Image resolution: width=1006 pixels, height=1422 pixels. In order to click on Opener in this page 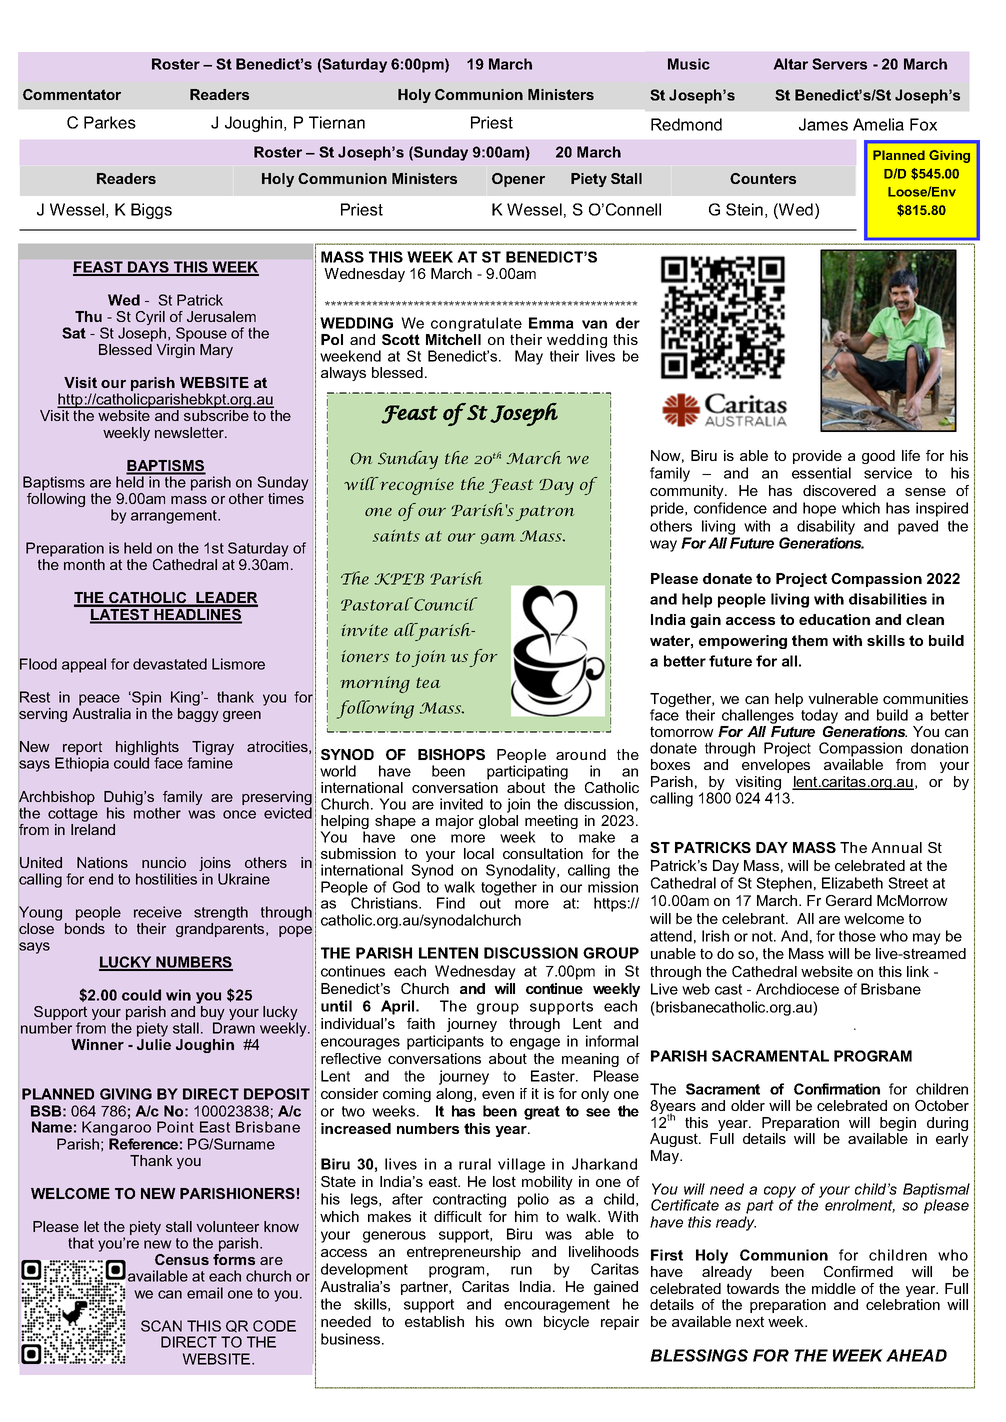, I will do `click(518, 180)`.
